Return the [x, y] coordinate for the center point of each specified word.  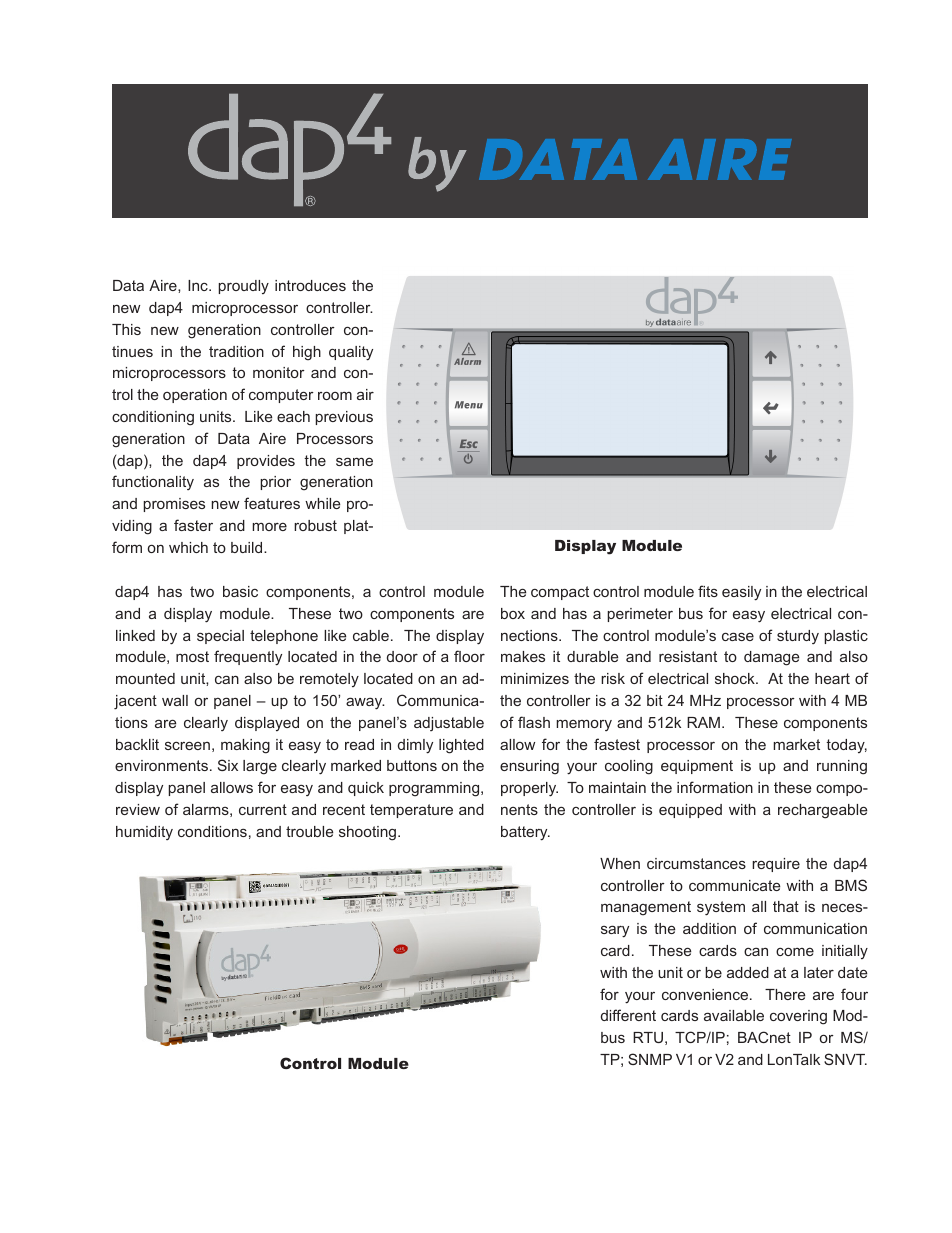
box [513, 613]
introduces [310, 285]
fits [708, 591]
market [796, 744]
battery [525, 833]
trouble [309, 831]
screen [187, 745]
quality [351, 353]
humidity [144, 833]
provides [266, 462]
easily [741, 593]
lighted [461, 746]
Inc [199, 285]
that [786, 906]
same [354, 461]
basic [240, 591]
